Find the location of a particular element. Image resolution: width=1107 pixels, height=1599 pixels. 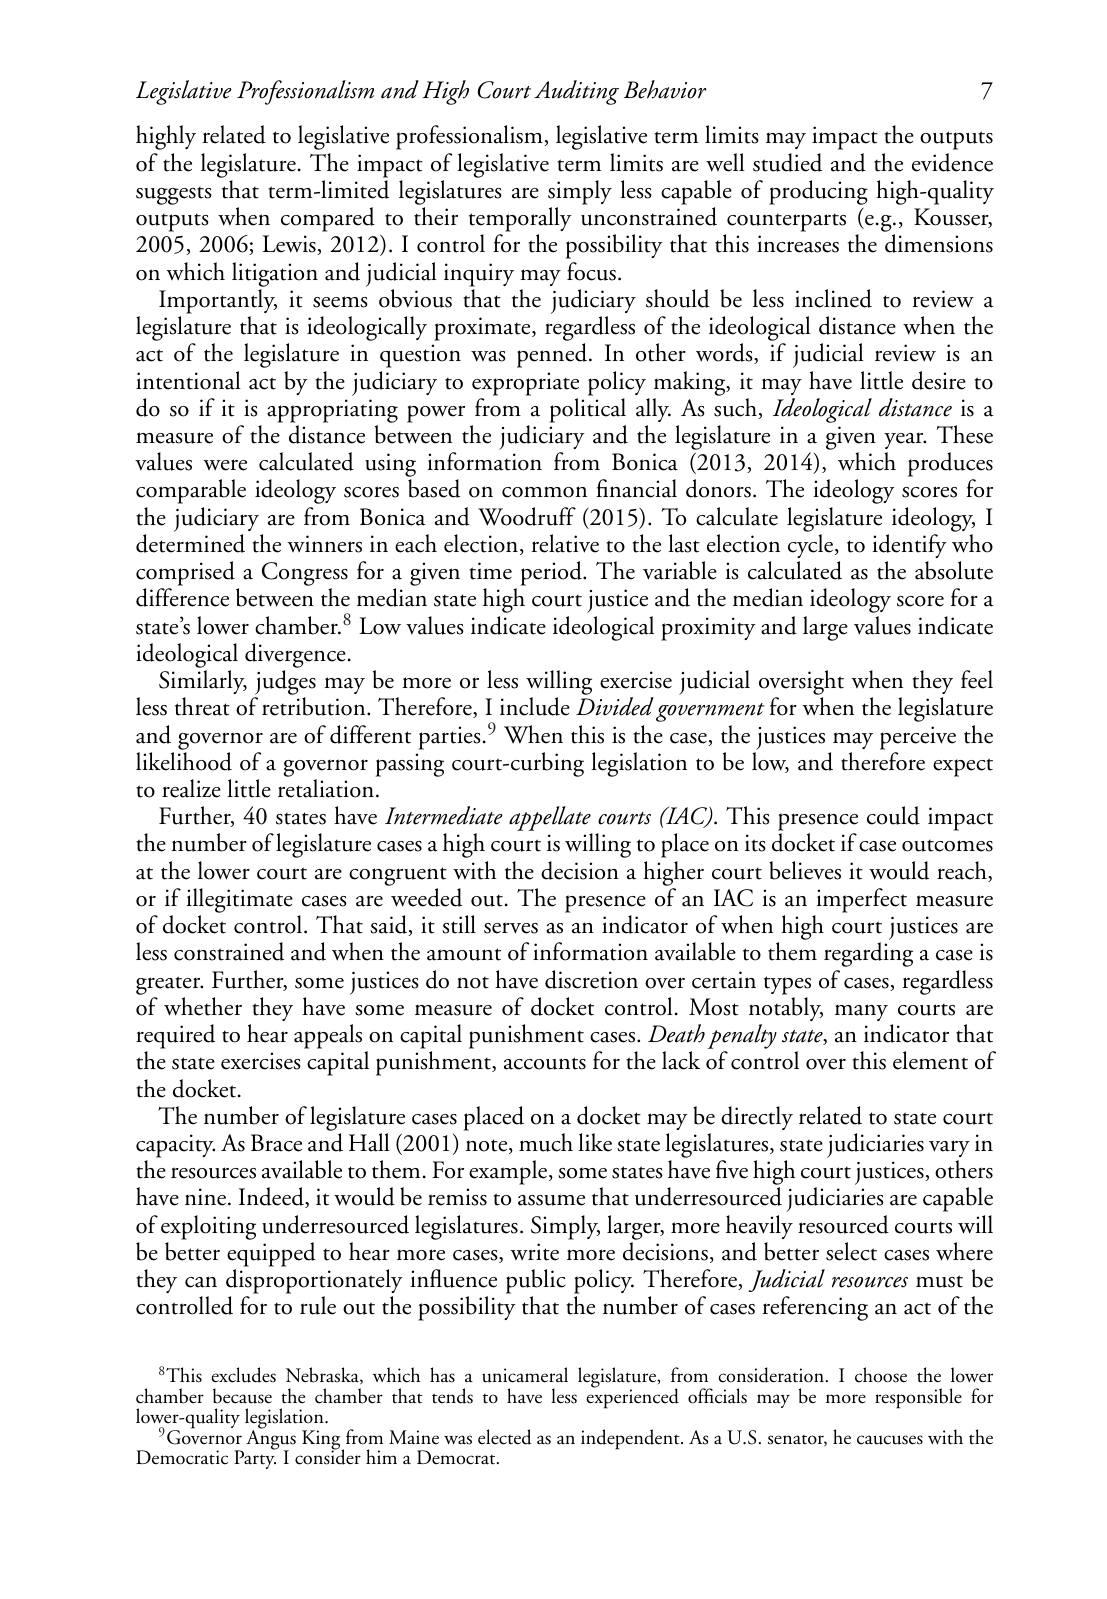

caucuses is located at coordinates (890, 1440).
